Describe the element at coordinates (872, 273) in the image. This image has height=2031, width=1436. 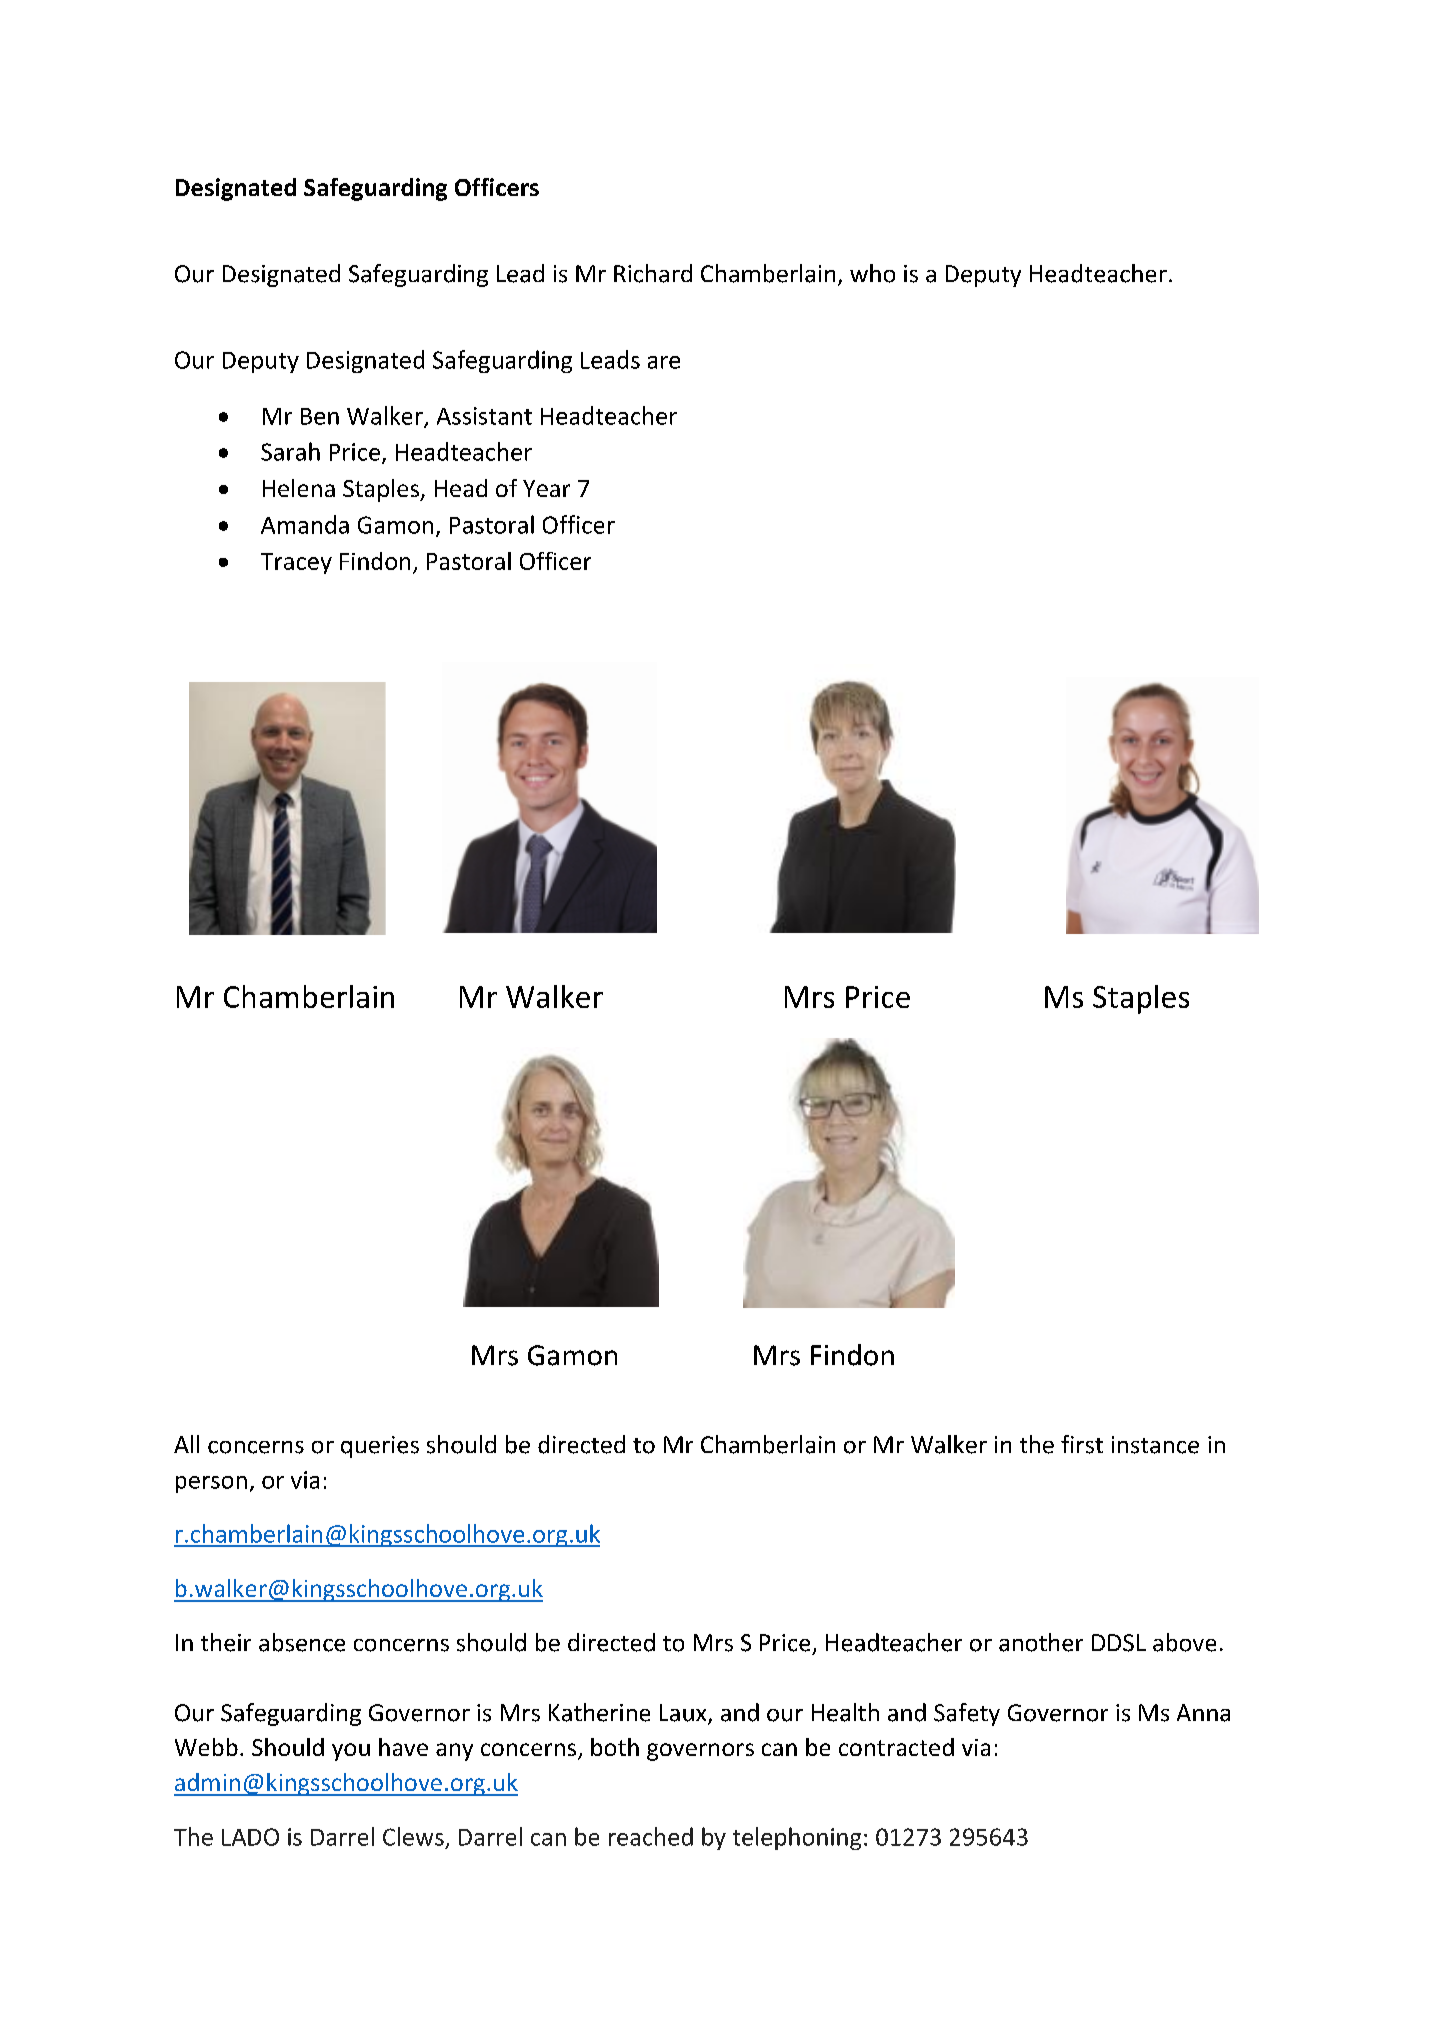
I see `who` at that location.
